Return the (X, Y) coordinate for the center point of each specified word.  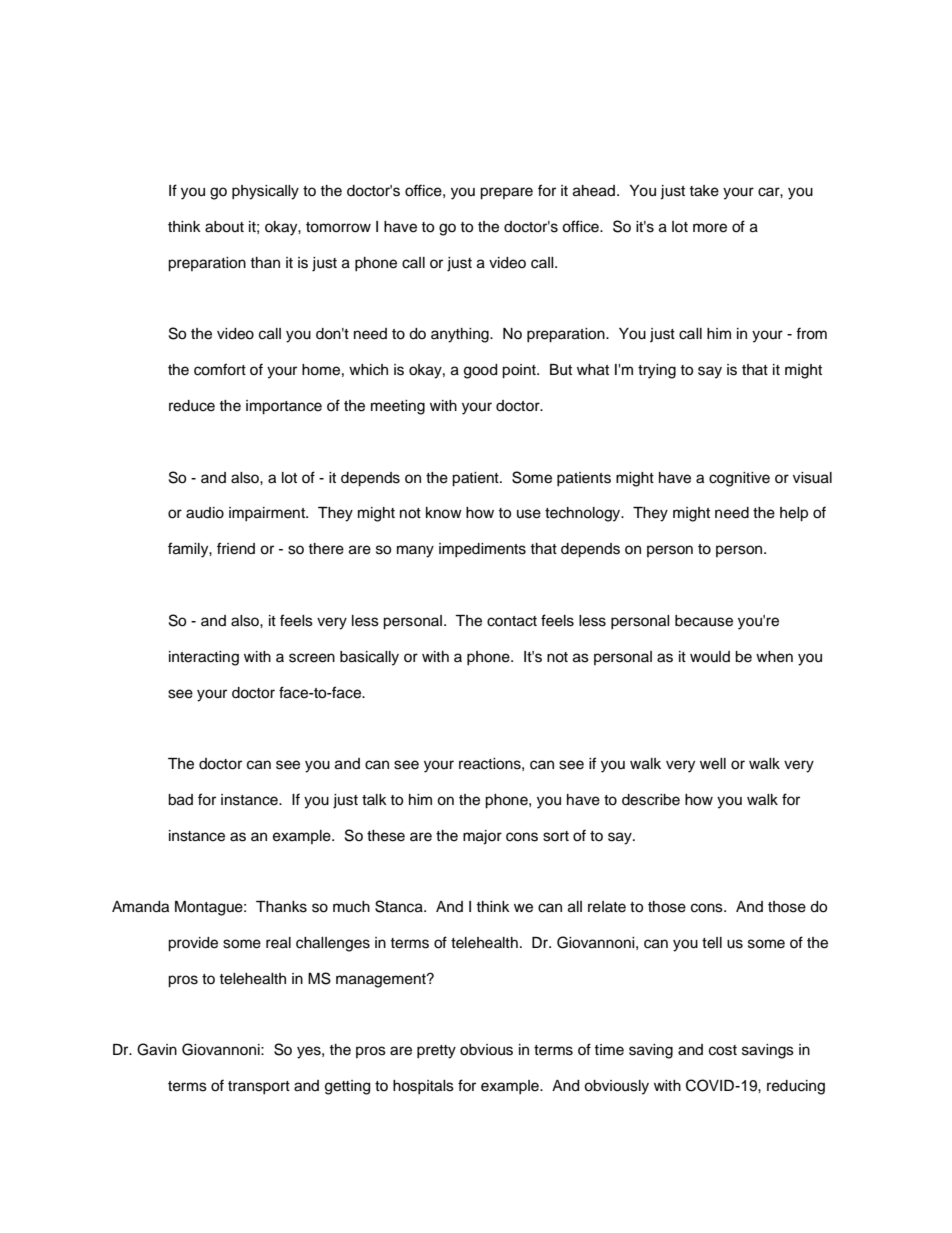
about (224, 227)
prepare (506, 193)
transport (259, 1087)
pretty (436, 1052)
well (713, 764)
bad (180, 800)
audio (205, 513)
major (482, 837)
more (710, 228)
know (444, 513)
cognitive (739, 479)
